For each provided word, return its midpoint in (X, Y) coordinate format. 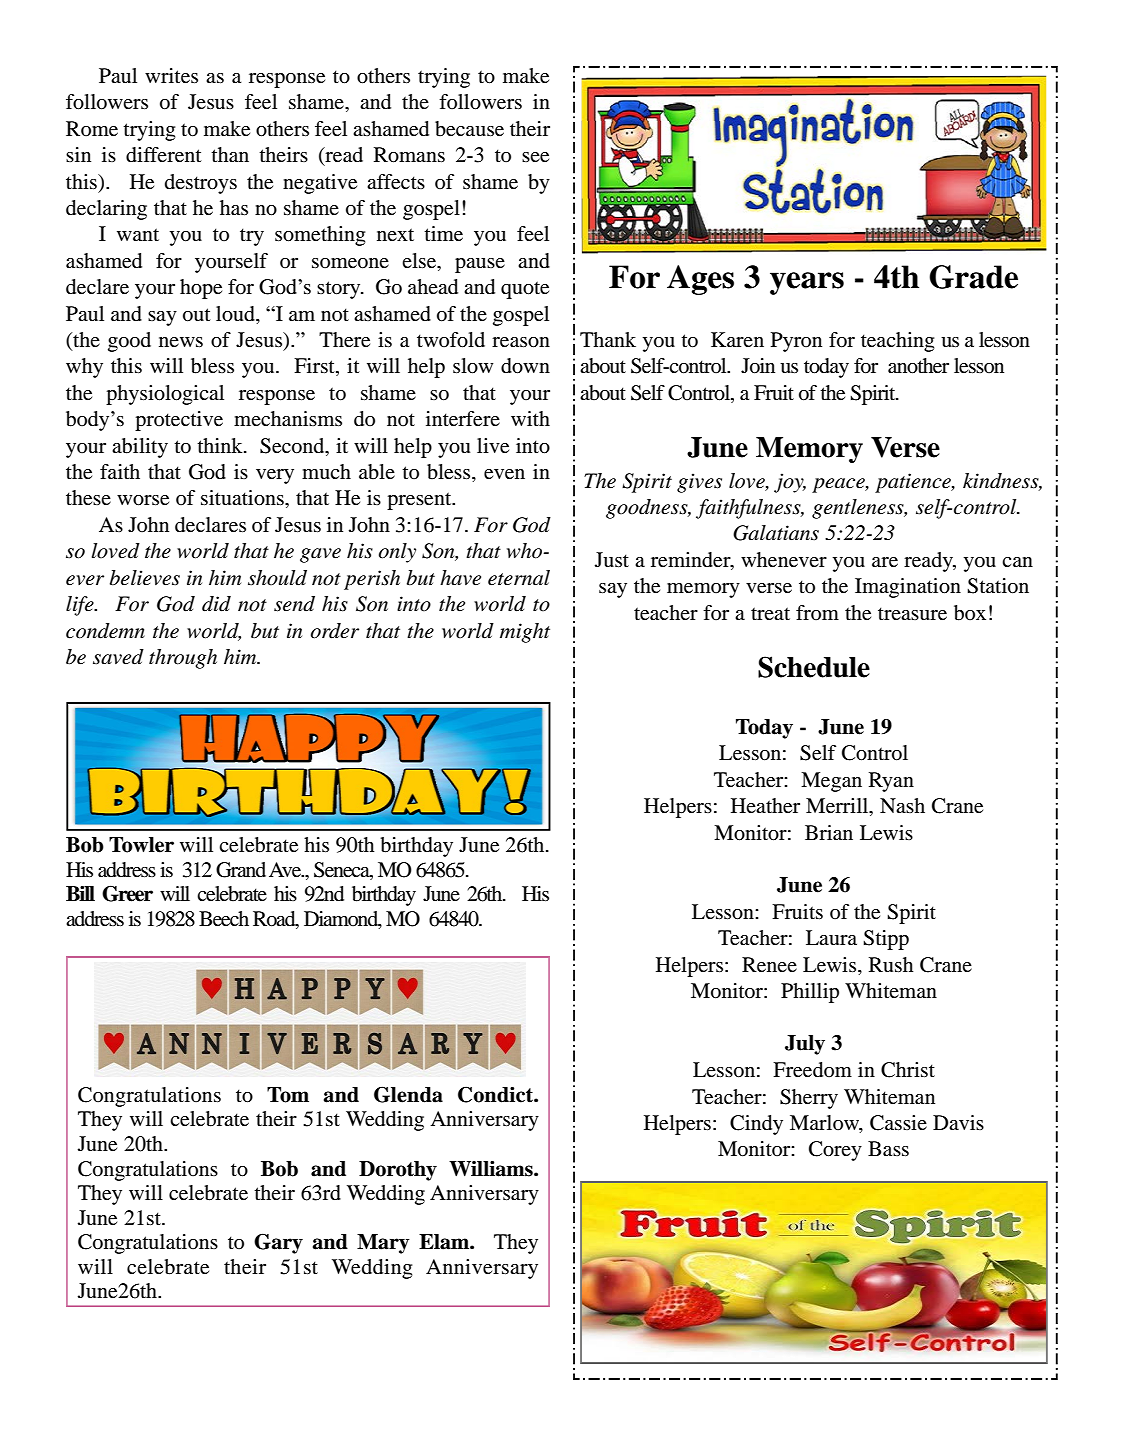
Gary (278, 1244)
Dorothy (398, 1171)
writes (171, 76)
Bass (888, 1149)
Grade (973, 277)
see (535, 157)
